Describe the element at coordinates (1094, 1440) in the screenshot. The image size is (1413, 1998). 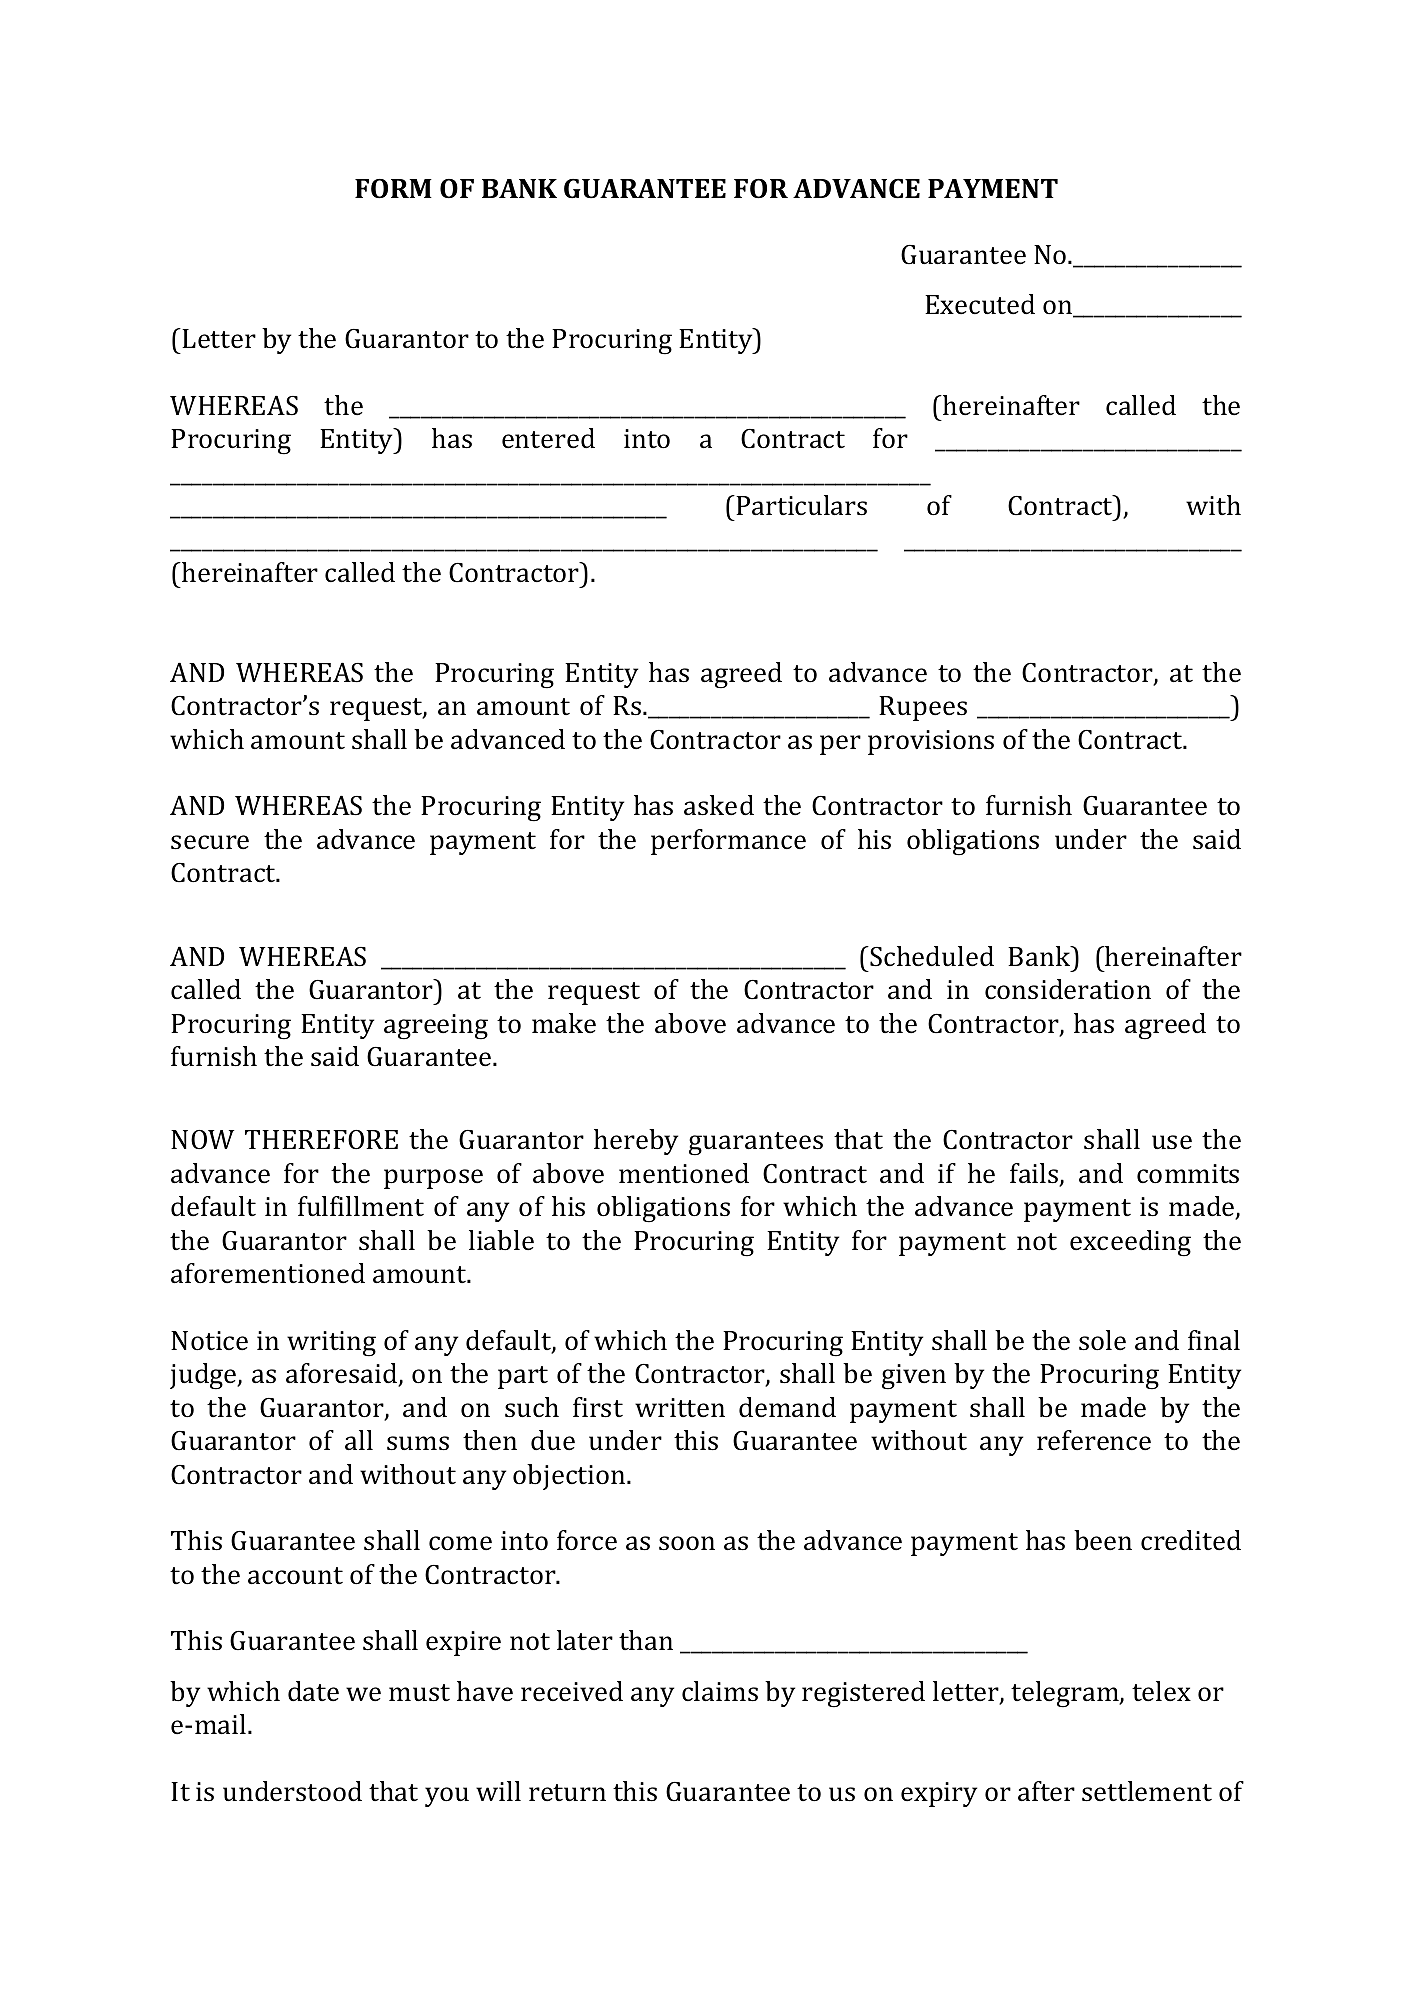
I see `reference` at that location.
